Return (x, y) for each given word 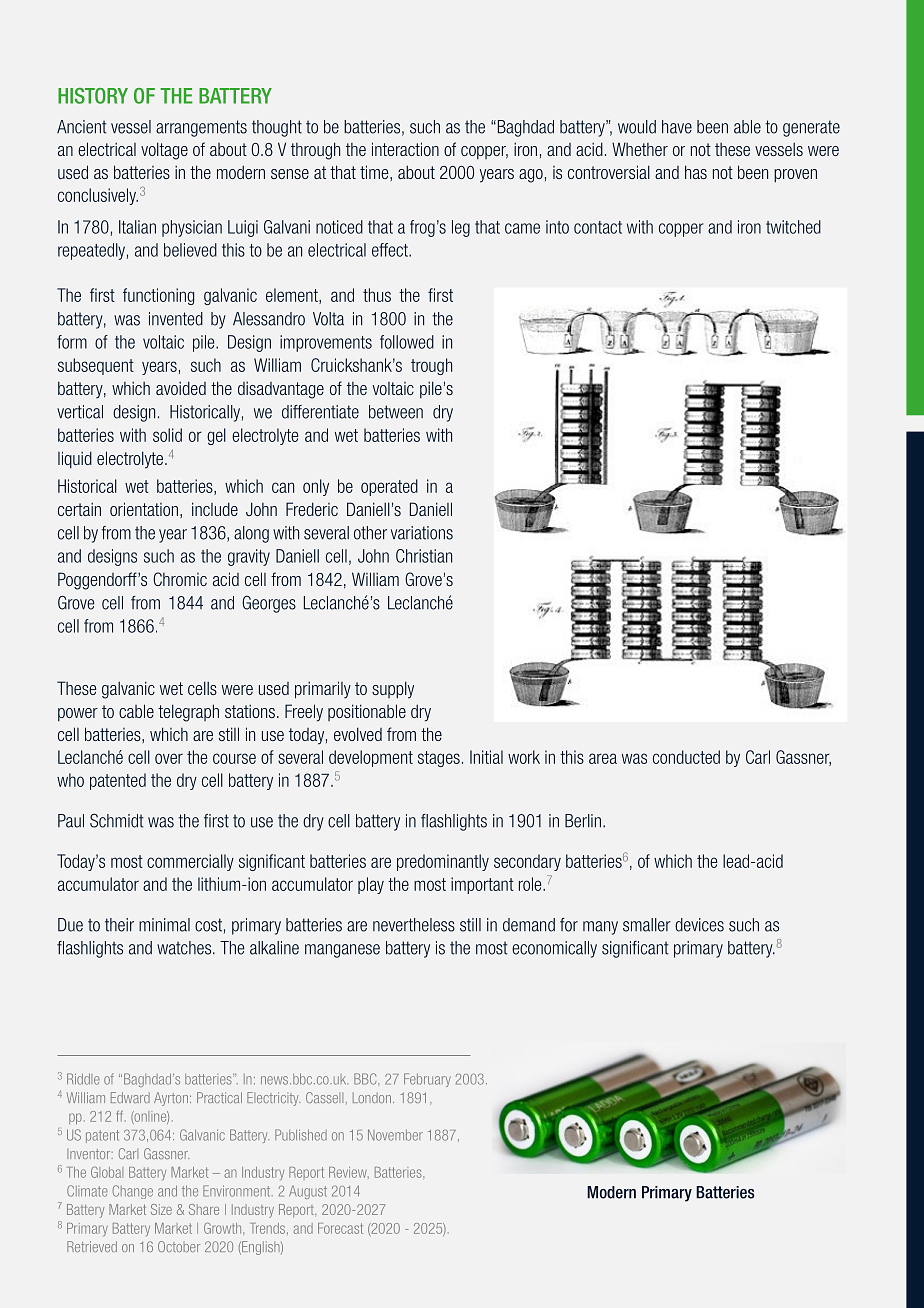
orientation (144, 509)
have (677, 127)
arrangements (201, 128)
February (427, 1080)
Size (161, 1209)
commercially (190, 862)
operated (389, 487)
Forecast (340, 1228)
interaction (405, 149)
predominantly (443, 862)
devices (699, 925)
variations (422, 533)
